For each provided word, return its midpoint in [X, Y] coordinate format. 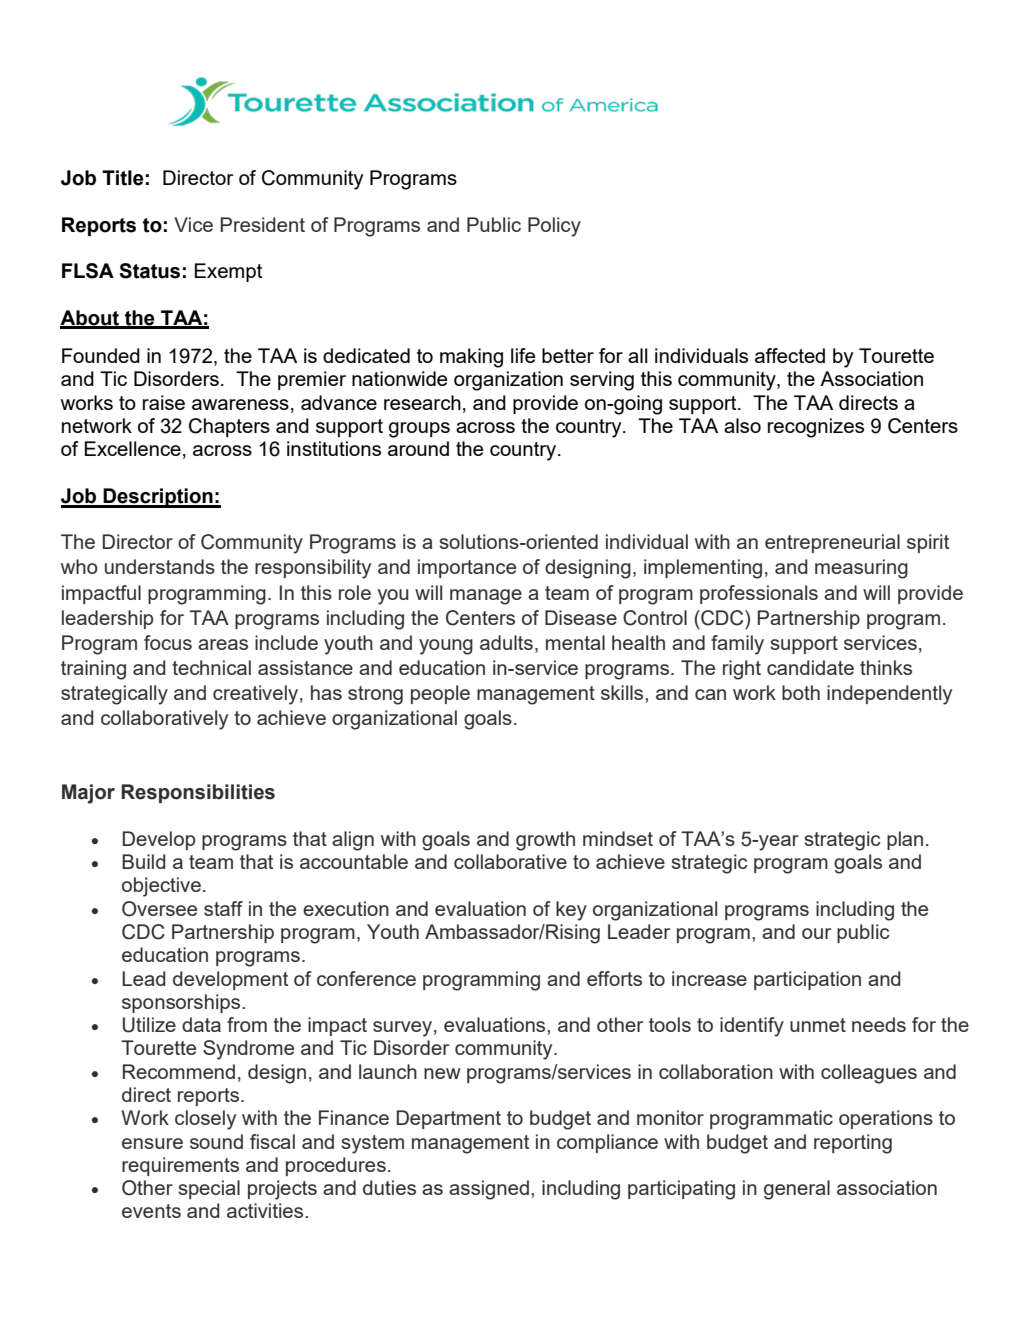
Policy [554, 227]
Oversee [159, 909]
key [571, 911]
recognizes [816, 428]
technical [211, 667]
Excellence [133, 448]
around [418, 448]
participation [807, 980]
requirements [180, 1166]
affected [790, 355]
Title [123, 178]
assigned [489, 1190]
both [801, 692]
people [440, 694]
